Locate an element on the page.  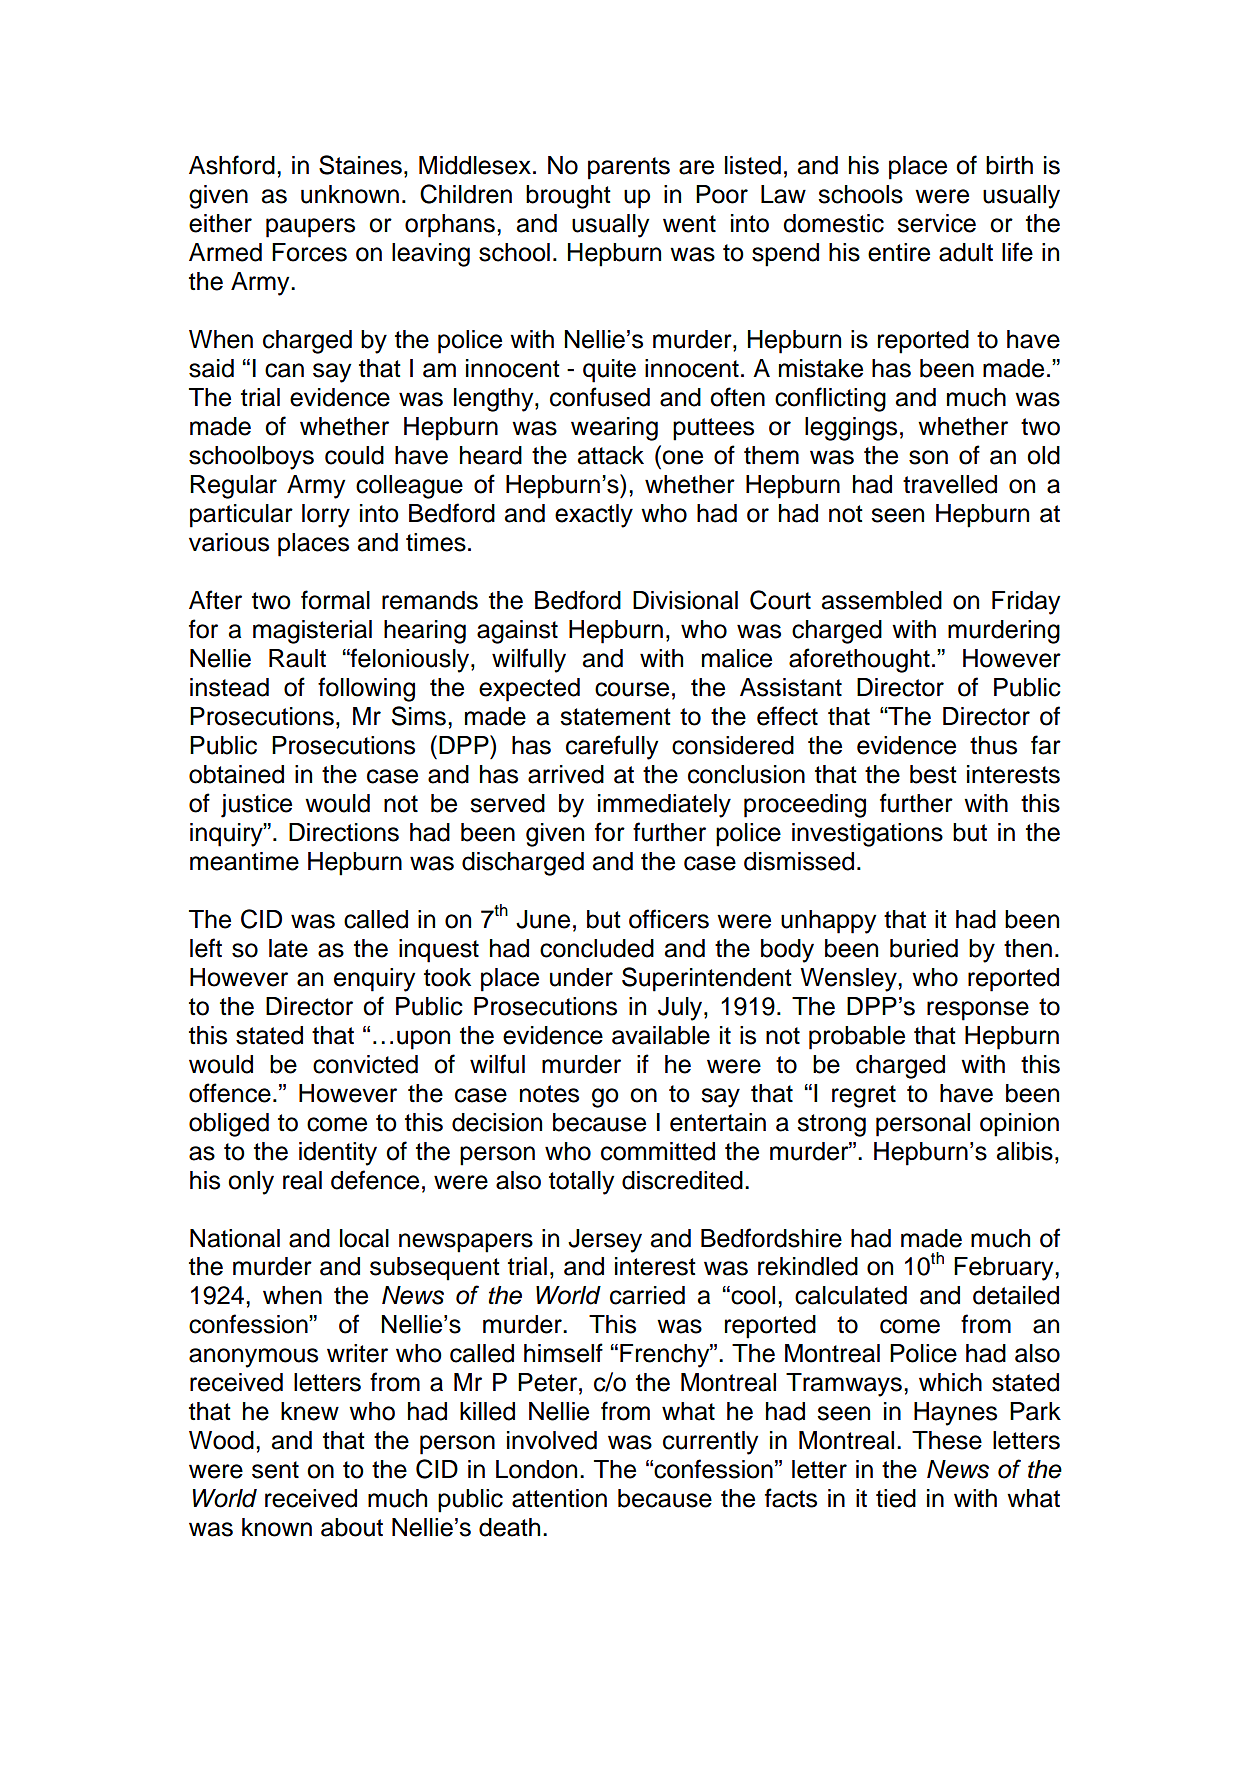
paupers is located at coordinates (310, 228).
